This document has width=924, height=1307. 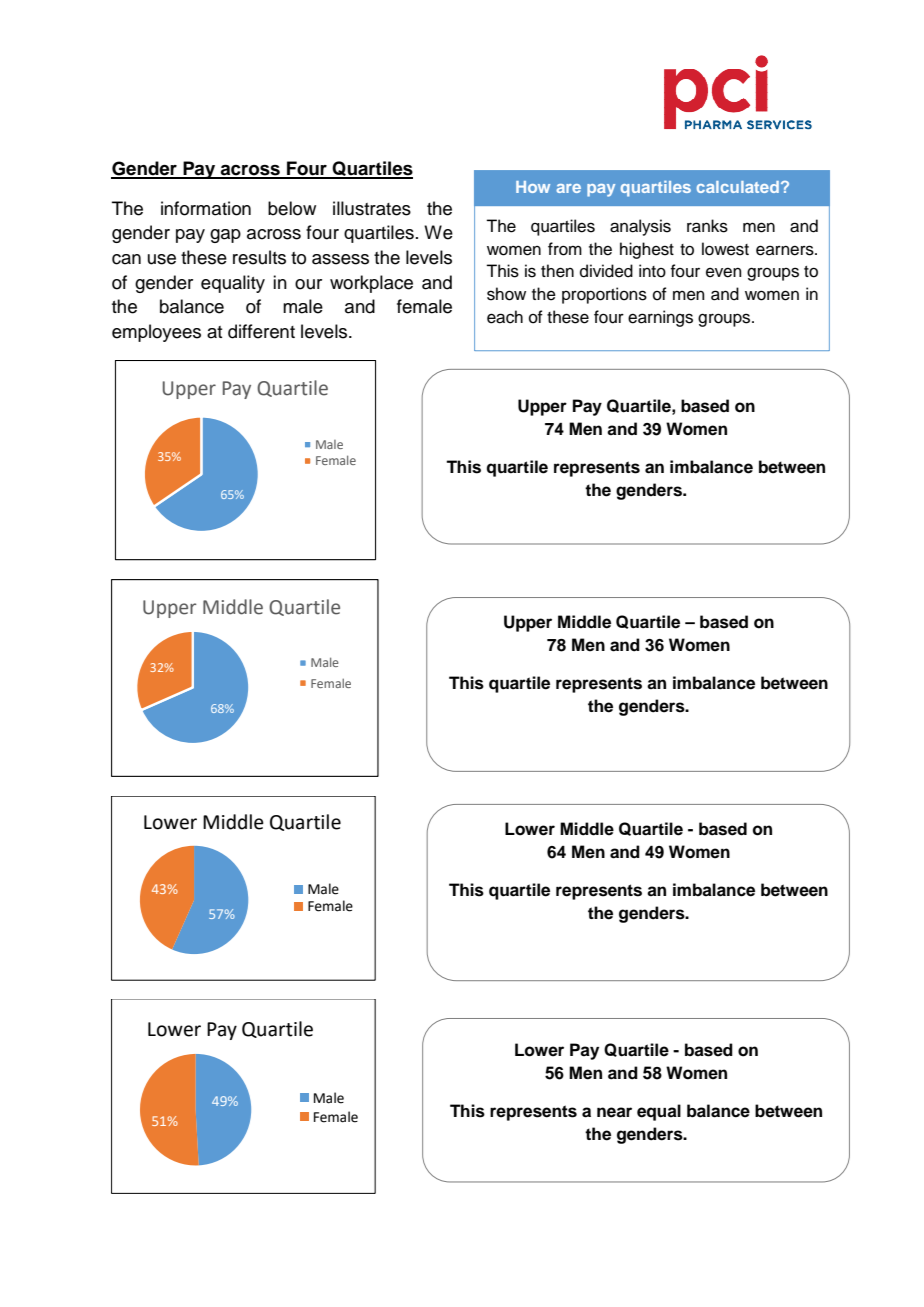 What do you see at coordinates (371, 284) in the document?
I see `workplace` at bounding box center [371, 284].
